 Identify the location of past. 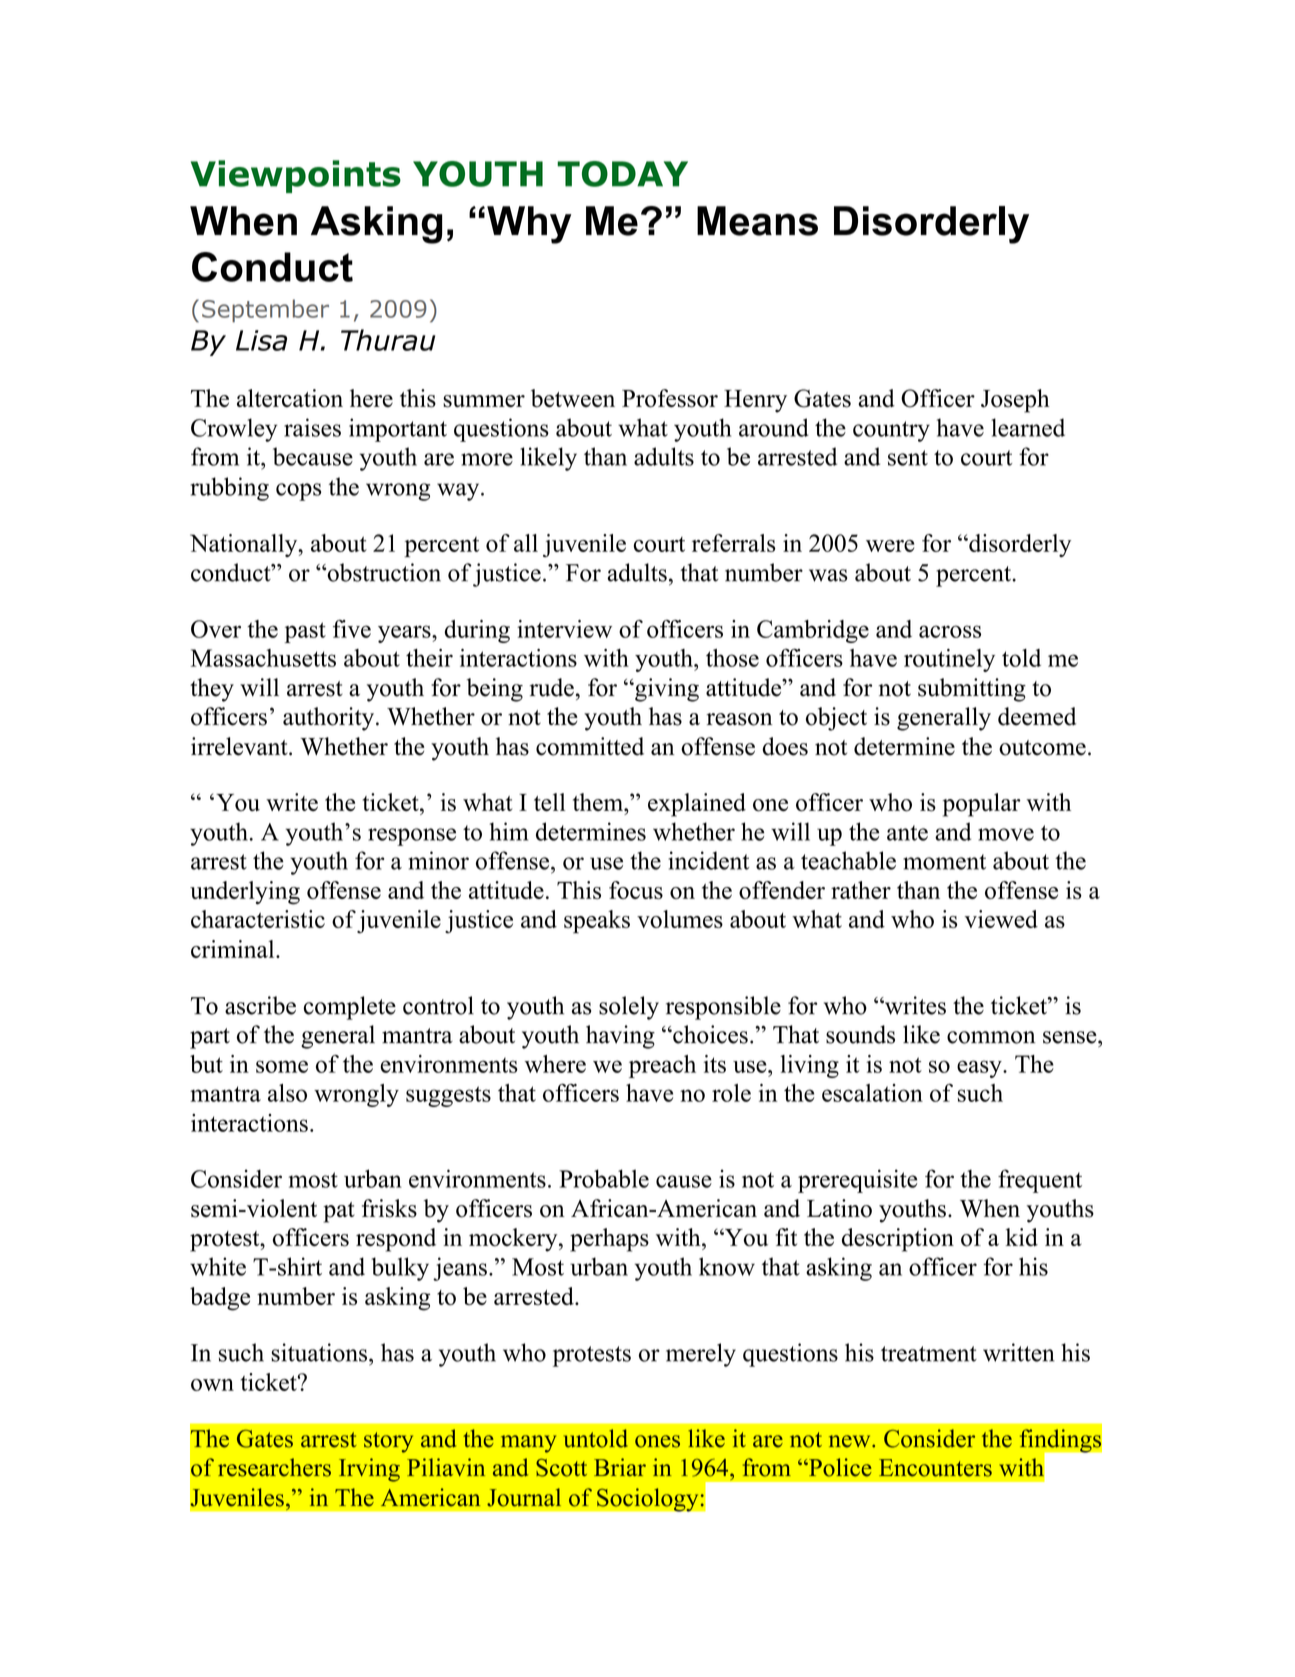
(305, 632).
